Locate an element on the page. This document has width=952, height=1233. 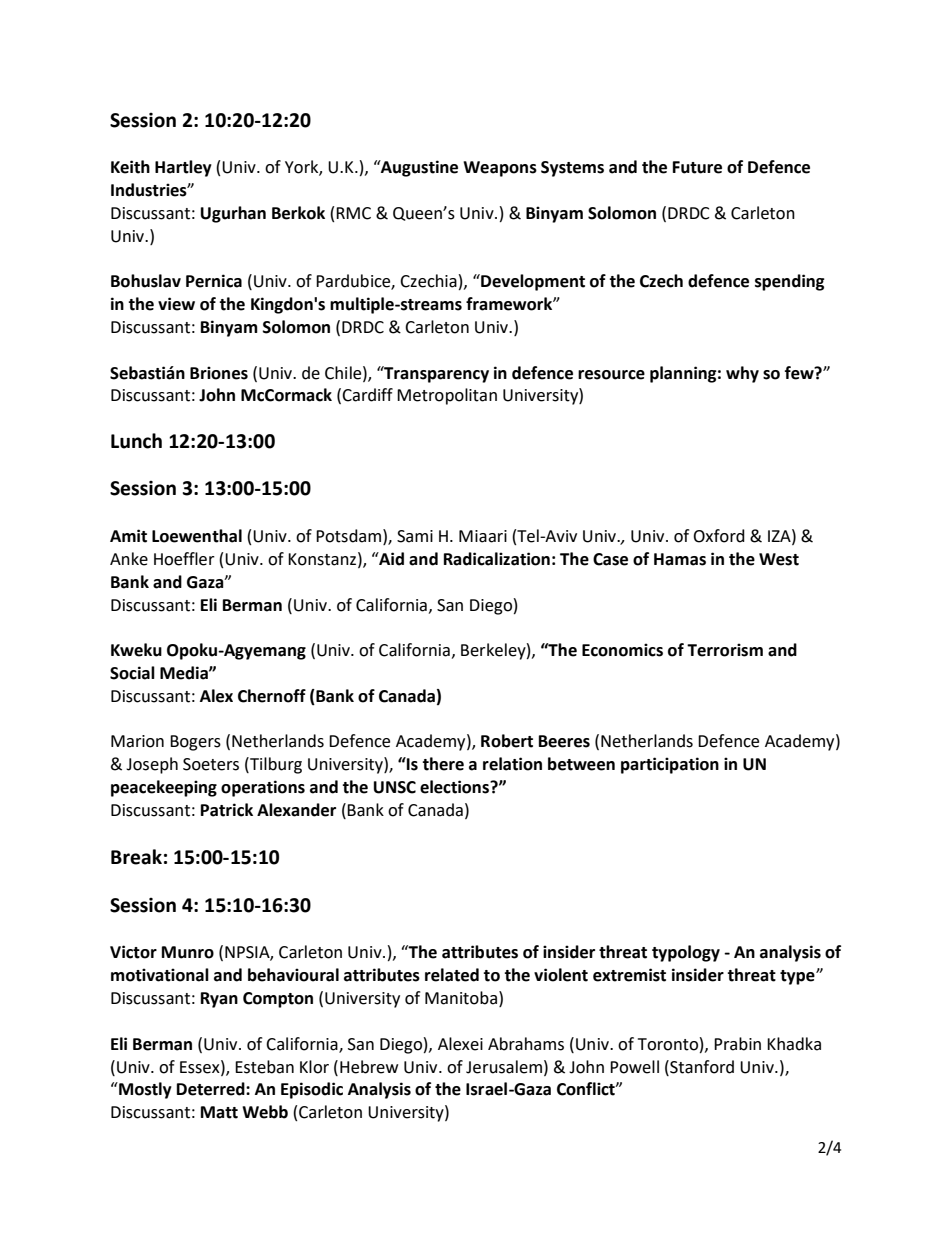
Jerusalem is located at coordinates (504, 1067).
